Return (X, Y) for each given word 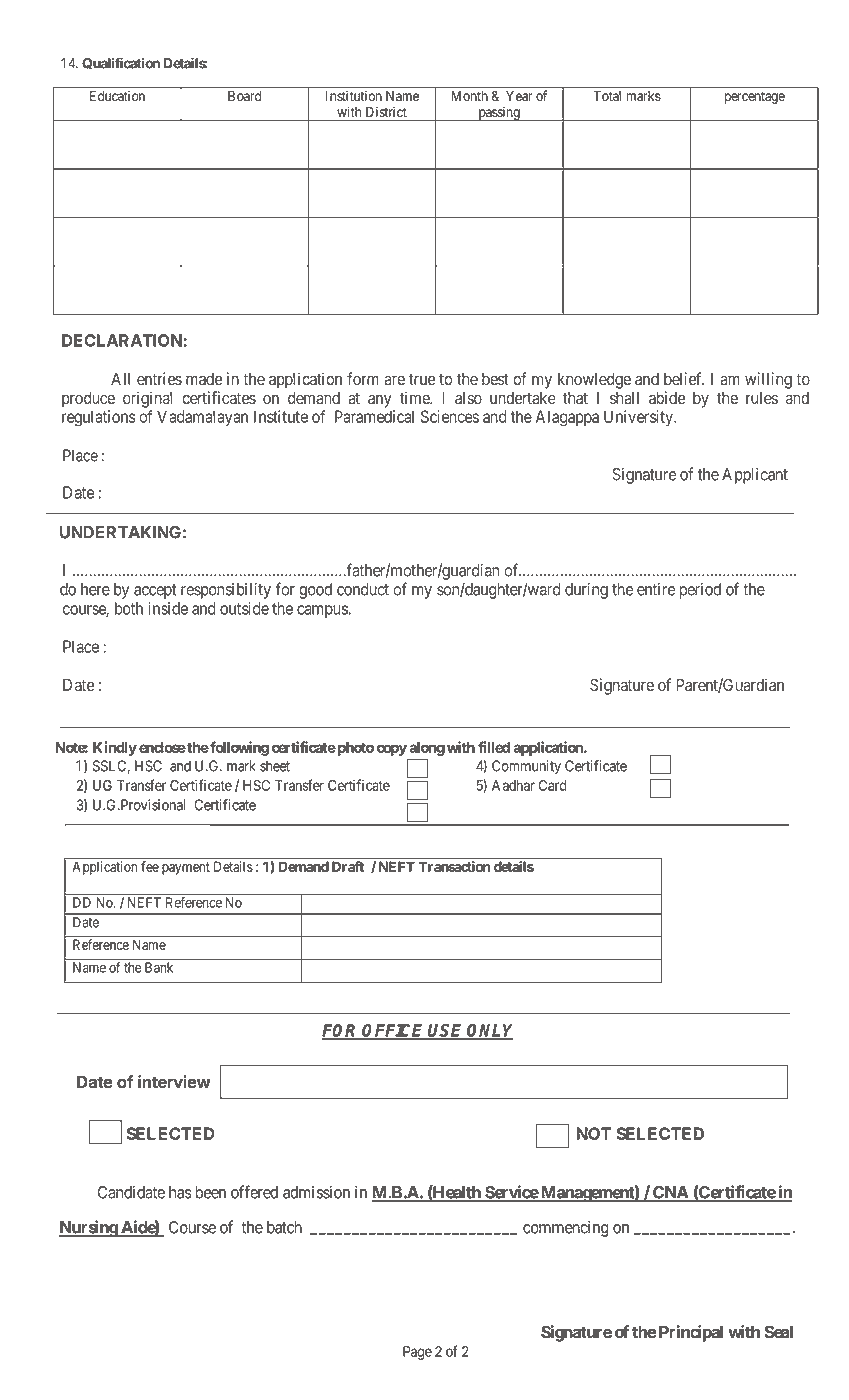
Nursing (89, 1228)
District (386, 112)
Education (117, 96)
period (700, 591)
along (427, 749)
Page (417, 1353)
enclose (162, 747)
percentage (755, 97)
